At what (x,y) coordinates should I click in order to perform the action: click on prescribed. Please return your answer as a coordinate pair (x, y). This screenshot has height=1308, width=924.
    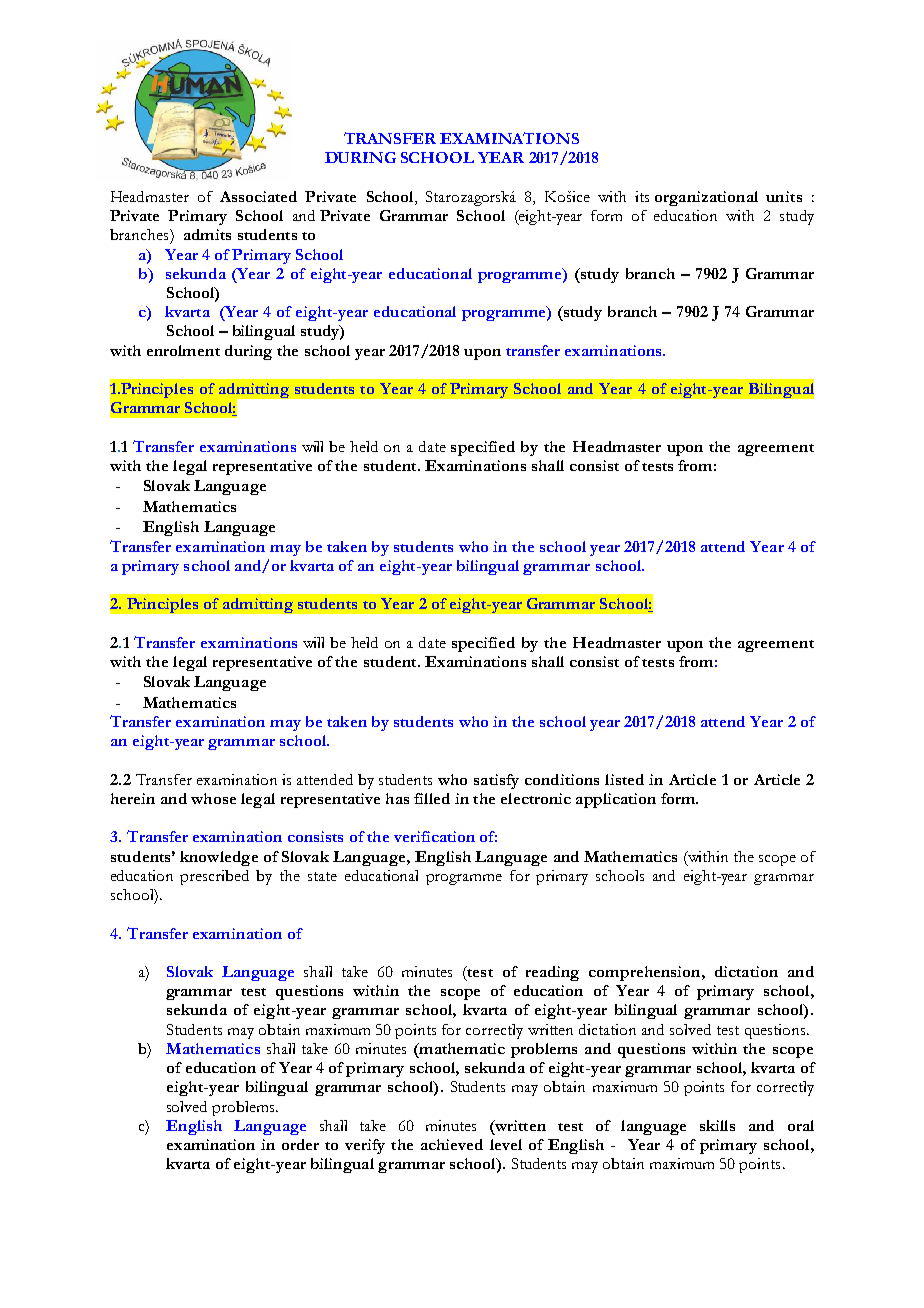
    Looking at the image, I should click on (214, 877).
